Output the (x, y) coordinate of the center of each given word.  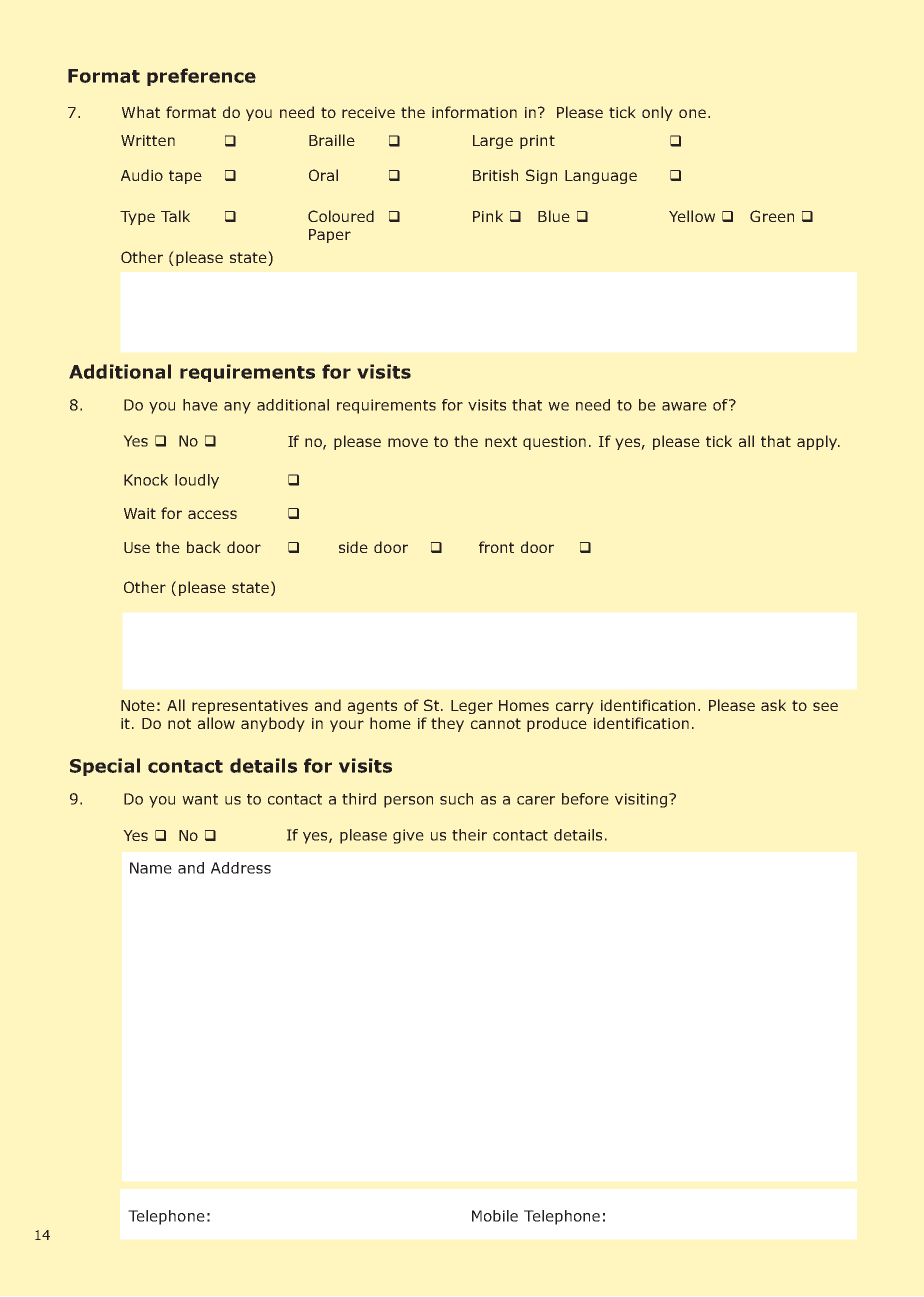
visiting (642, 800)
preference (201, 77)
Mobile (495, 1216)
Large (493, 142)
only (657, 113)
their (469, 835)
